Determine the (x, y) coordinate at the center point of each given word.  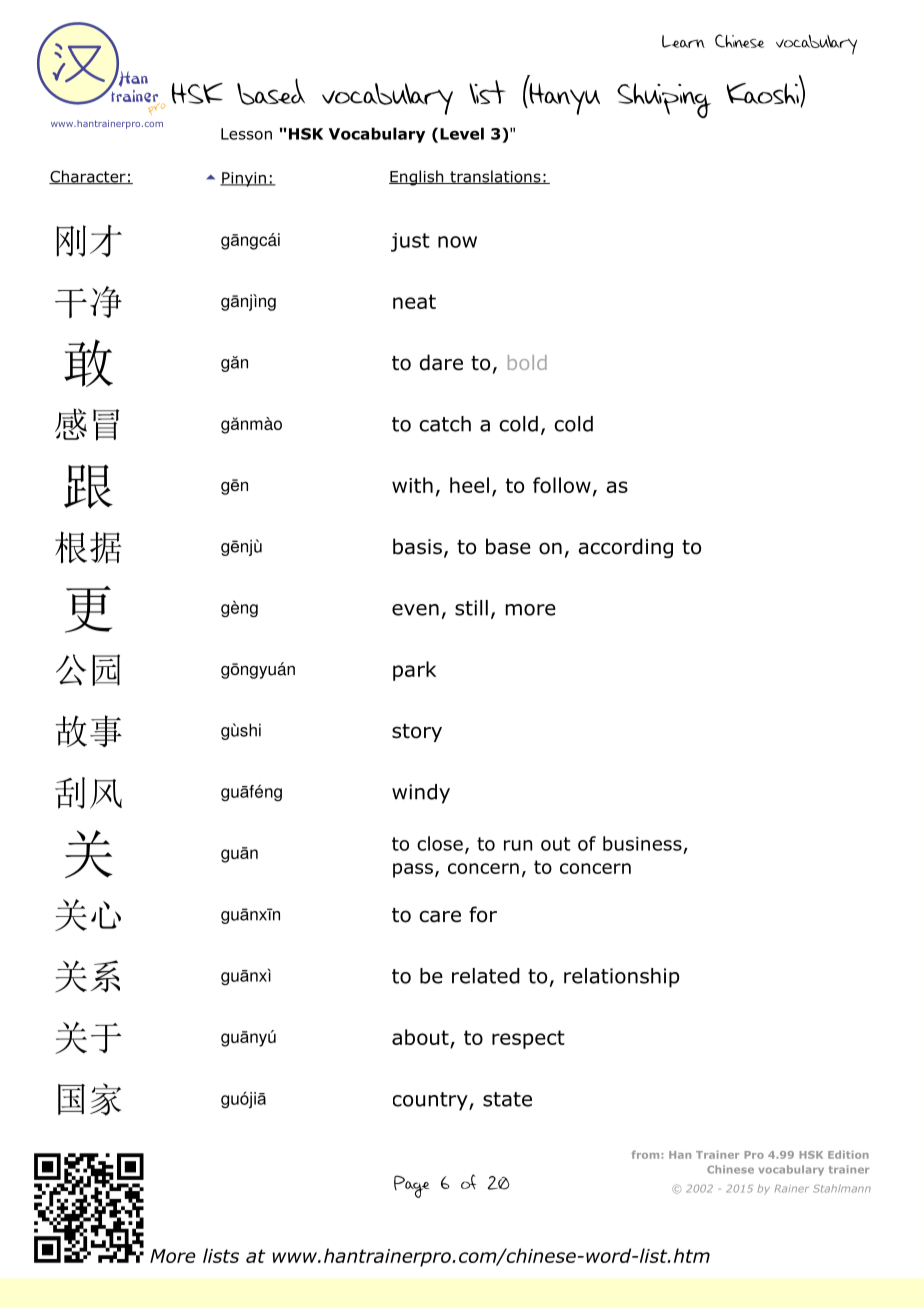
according (625, 548)
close (440, 843)
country (431, 1101)
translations (495, 177)
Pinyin (244, 179)
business (642, 843)
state (507, 1099)
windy (421, 794)
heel (469, 485)
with (412, 485)
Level (462, 133)
